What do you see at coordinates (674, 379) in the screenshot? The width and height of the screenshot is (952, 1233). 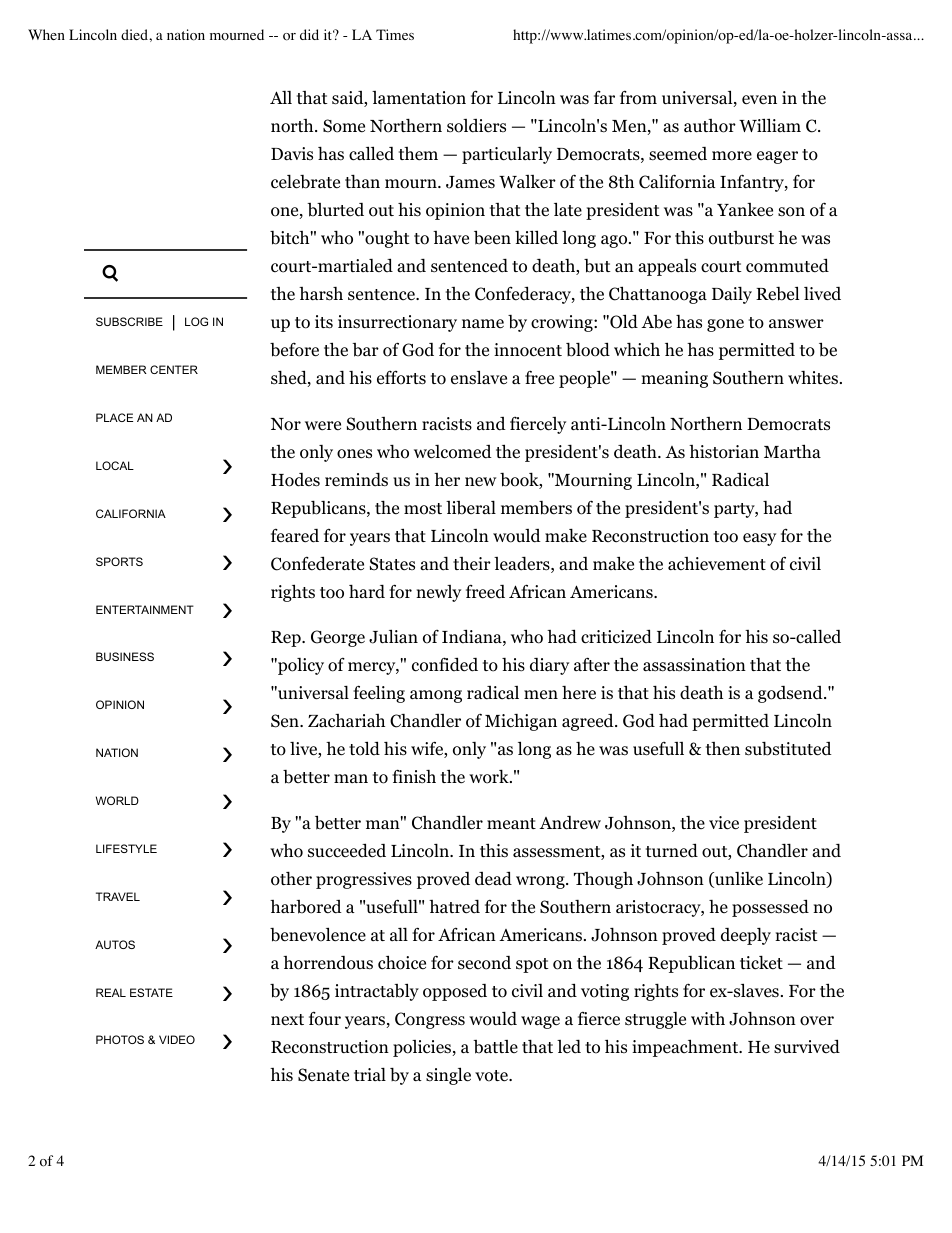 I see `meaning` at bounding box center [674, 379].
